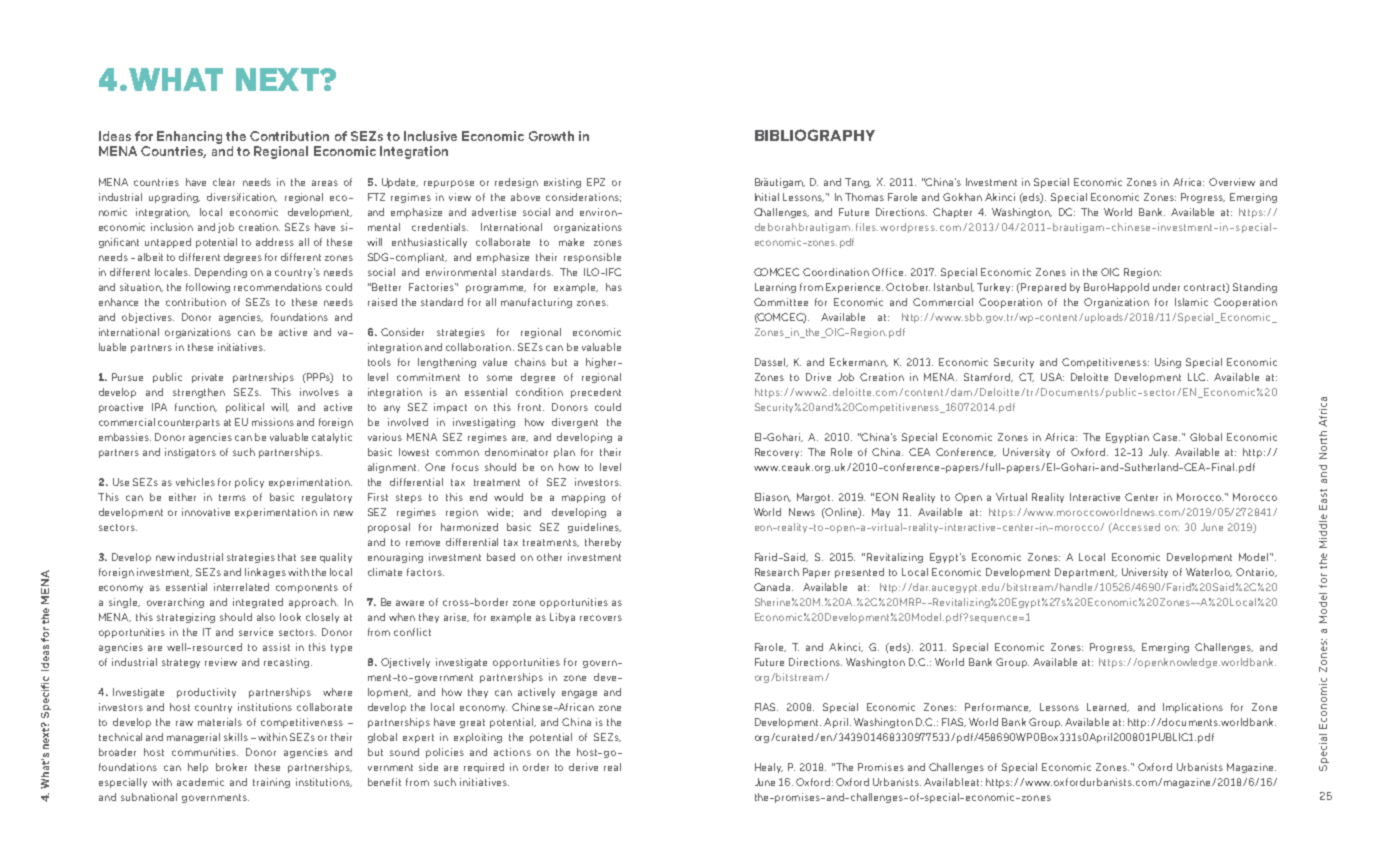 The height and width of the screenshot is (868, 1376). What do you see at coordinates (815, 135) in the screenshot?
I see `BIBLIOGRAPHY` at bounding box center [815, 135].
